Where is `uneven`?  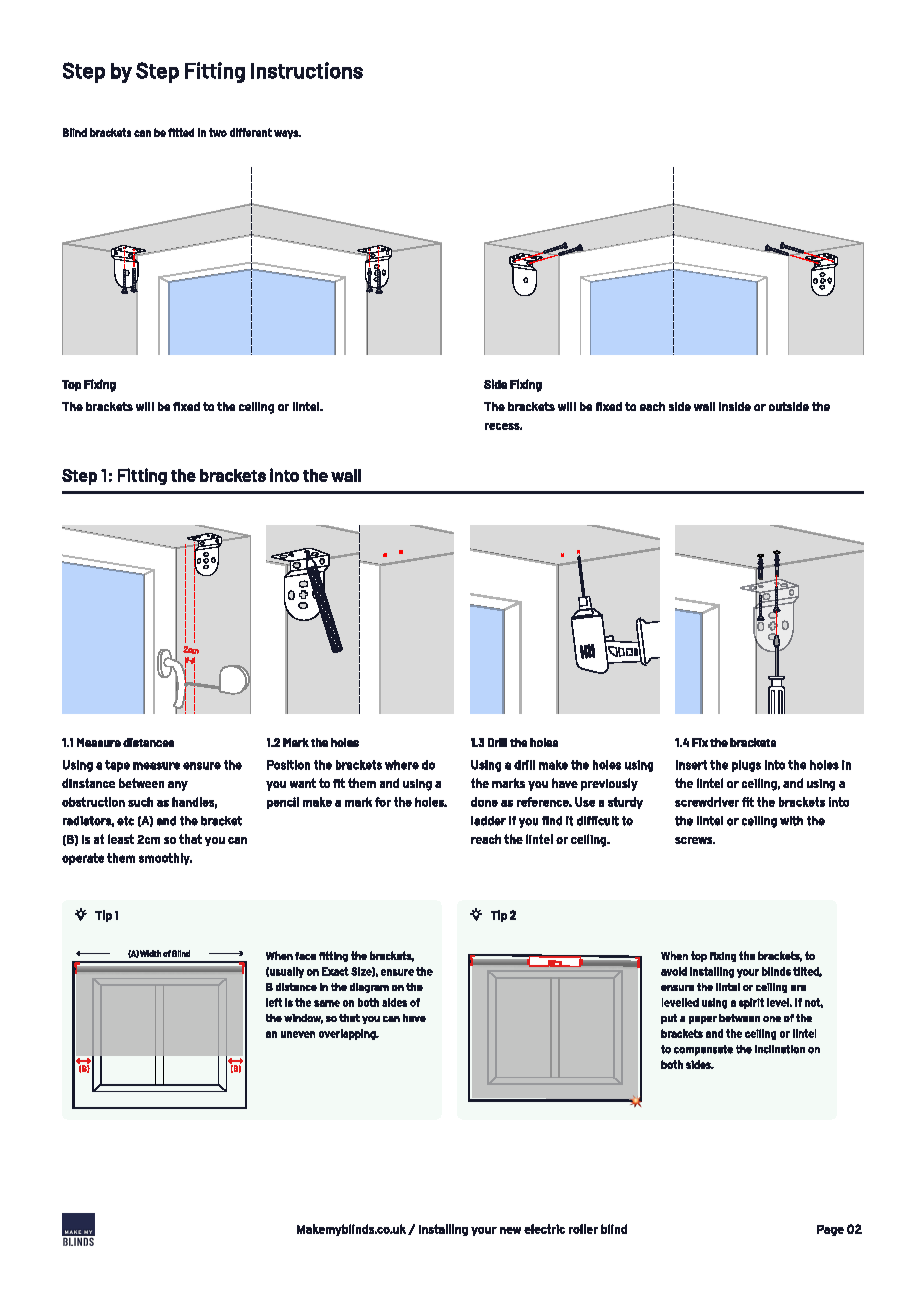 uneven is located at coordinates (298, 1034).
